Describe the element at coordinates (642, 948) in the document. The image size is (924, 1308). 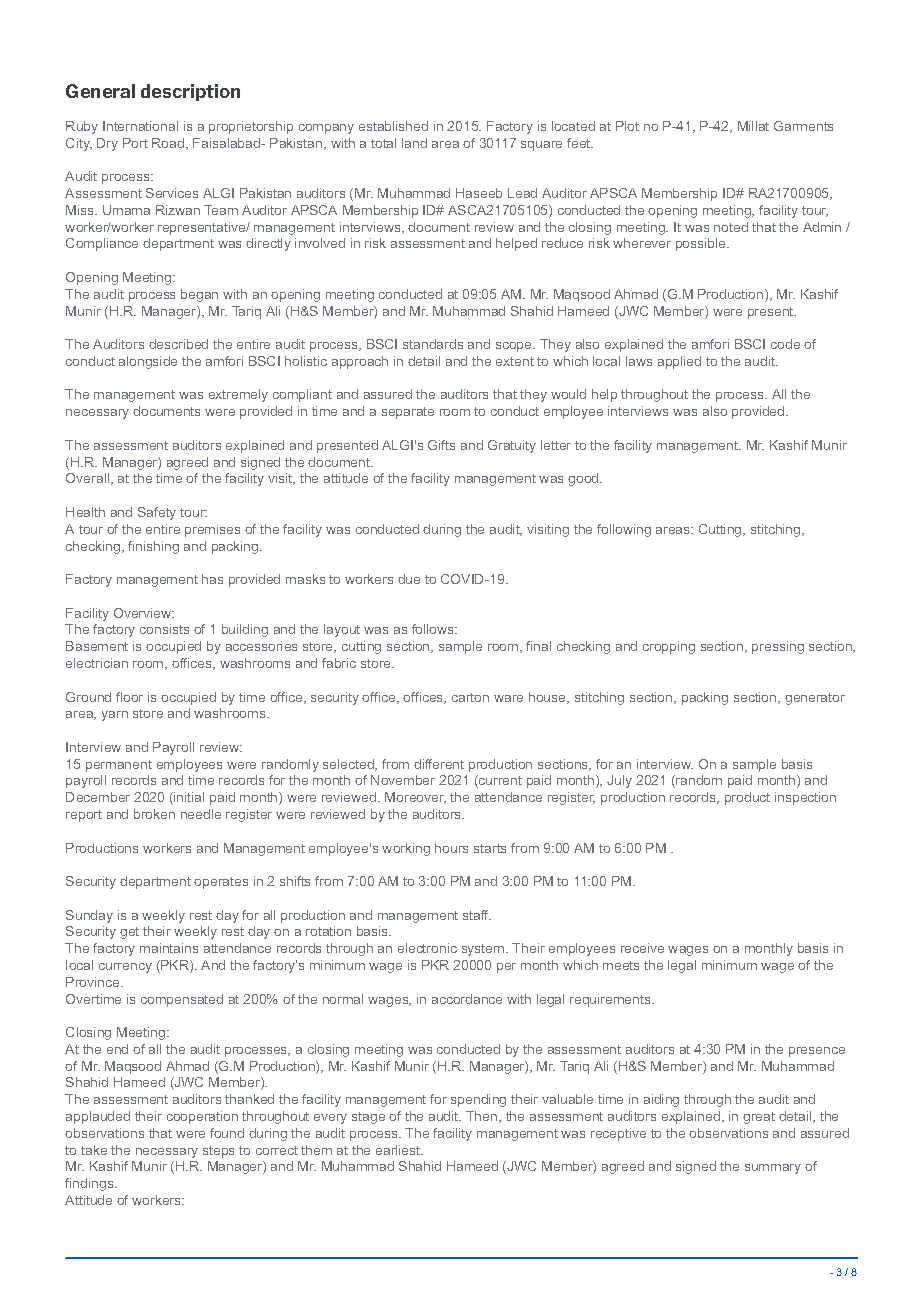
I see `receive` at that location.
